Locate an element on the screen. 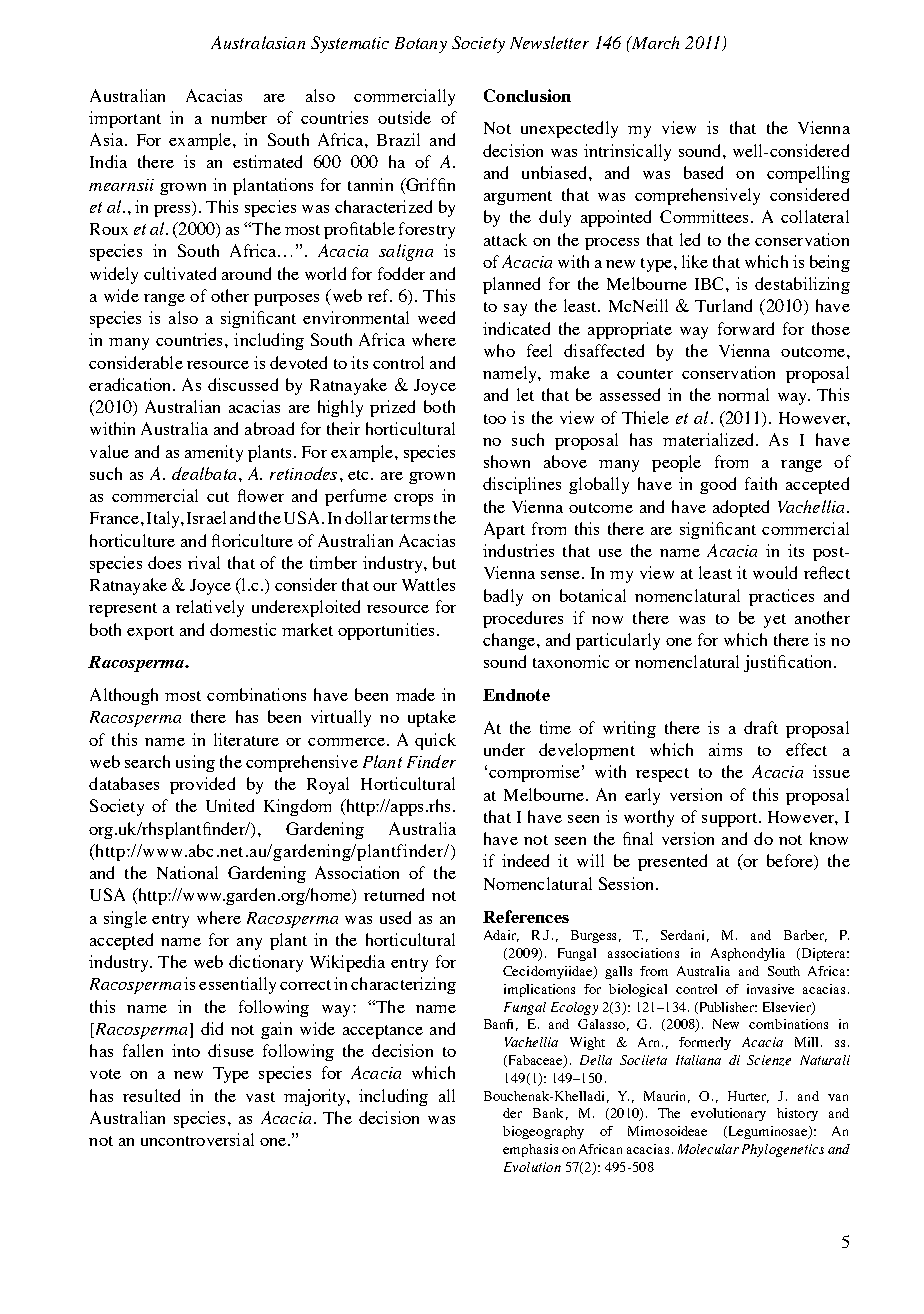 This screenshot has height=1314, width=924. number is located at coordinates (239, 117).
